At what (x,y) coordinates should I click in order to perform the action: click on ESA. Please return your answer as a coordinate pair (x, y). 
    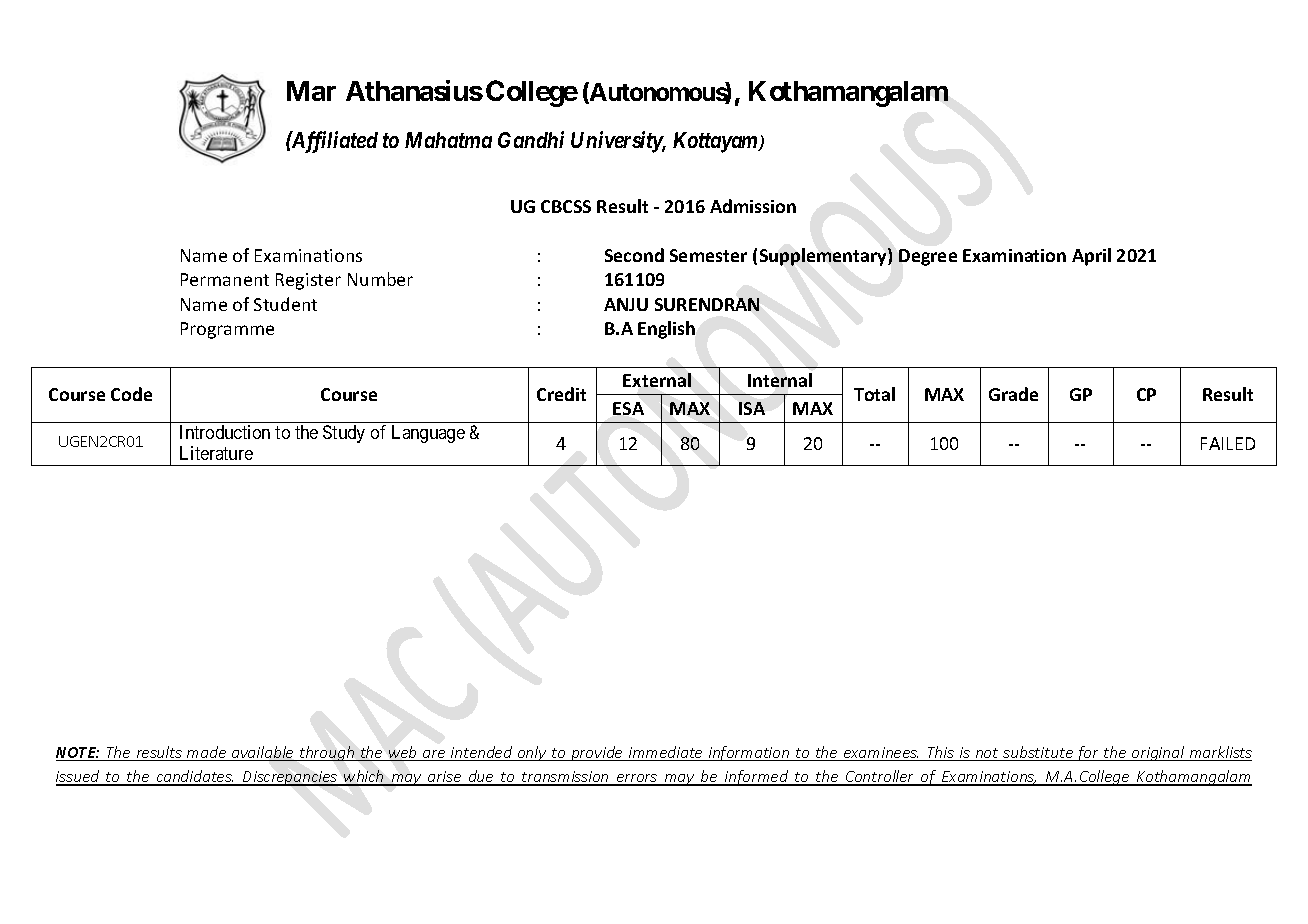
    Looking at the image, I should click on (628, 408).
